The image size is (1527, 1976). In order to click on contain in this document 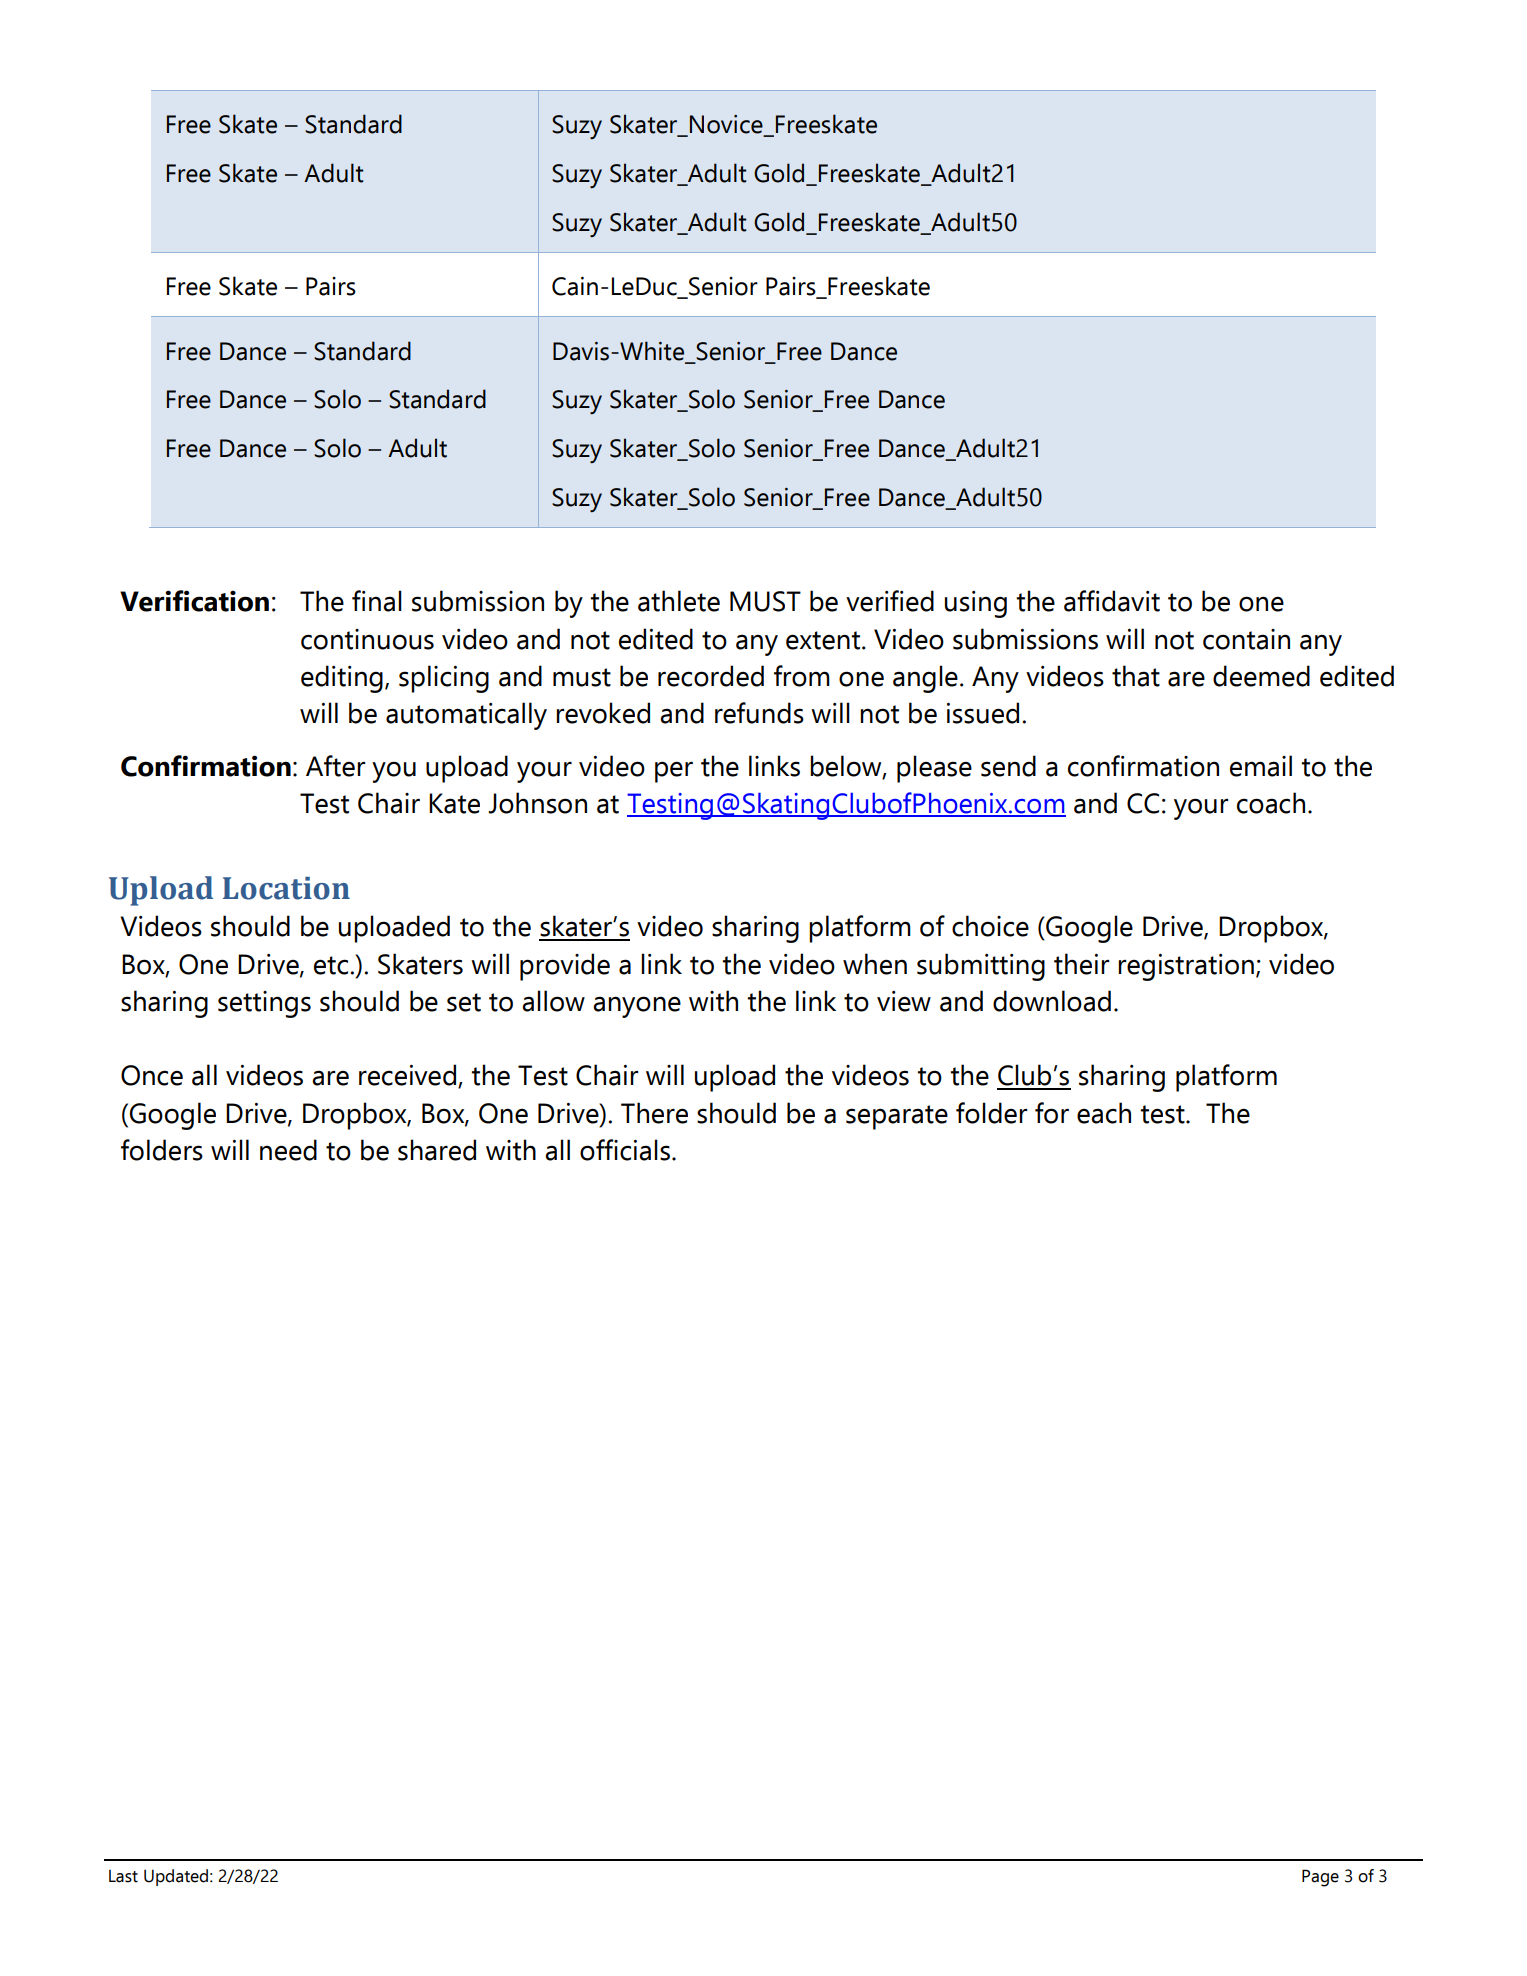, I will do `click(1246, 639)`.
